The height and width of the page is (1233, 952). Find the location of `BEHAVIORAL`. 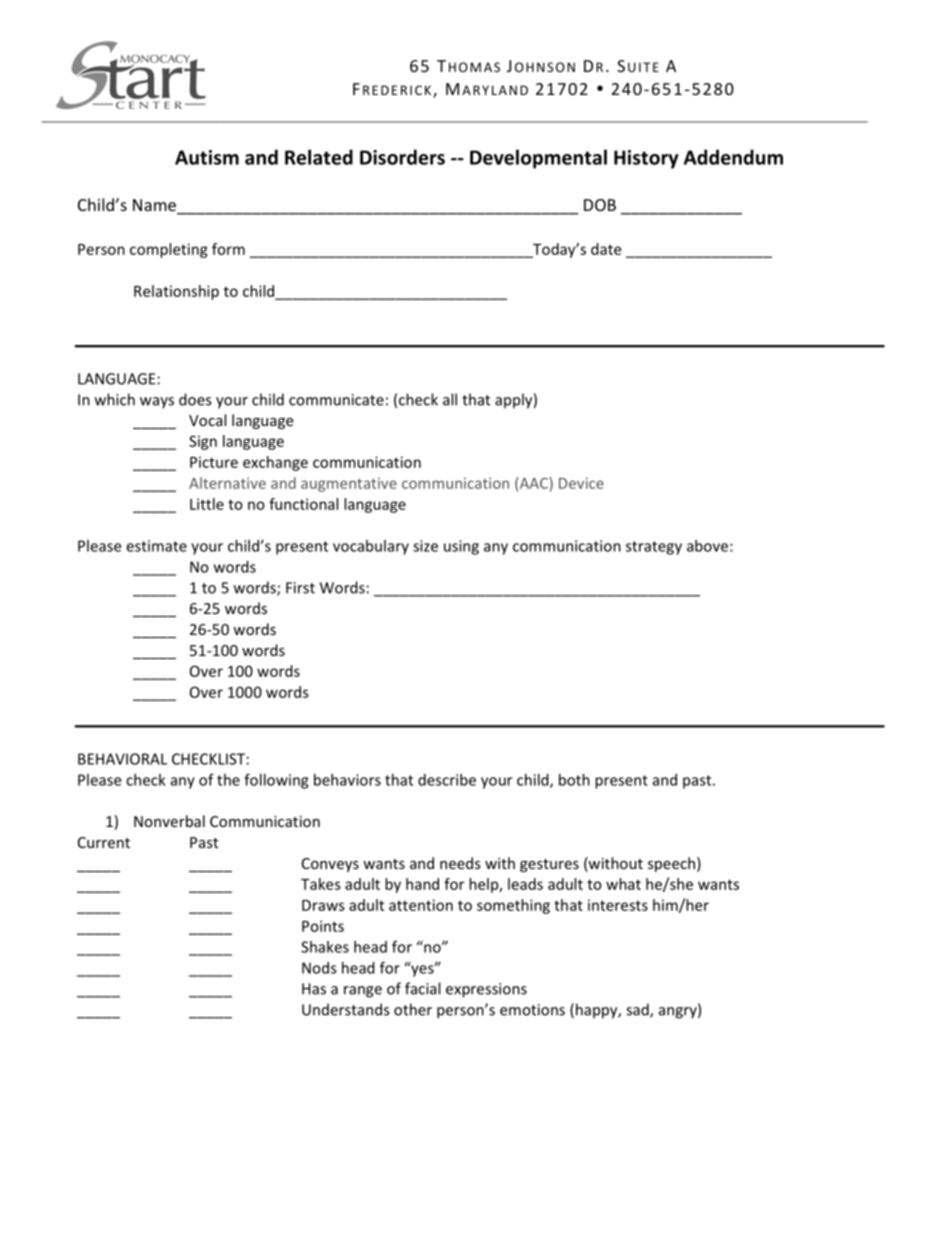

BEHAVIORAL is located at coordinates (122, 759).
